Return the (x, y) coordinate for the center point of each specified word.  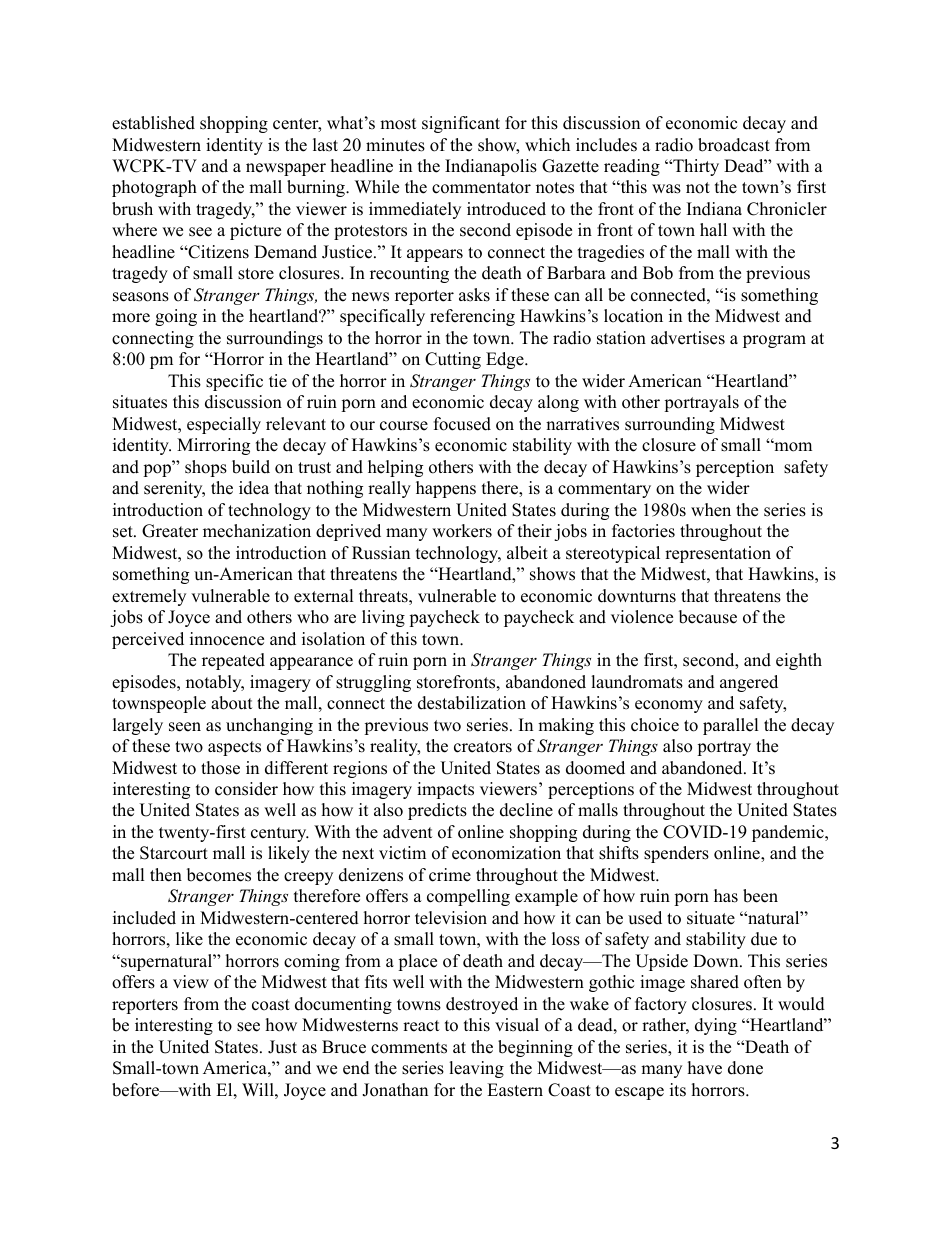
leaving (476, 1069)
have (705, 1068)
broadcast (734, 145)
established (153, 123)
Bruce (344, 1047)
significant (461, 124)
